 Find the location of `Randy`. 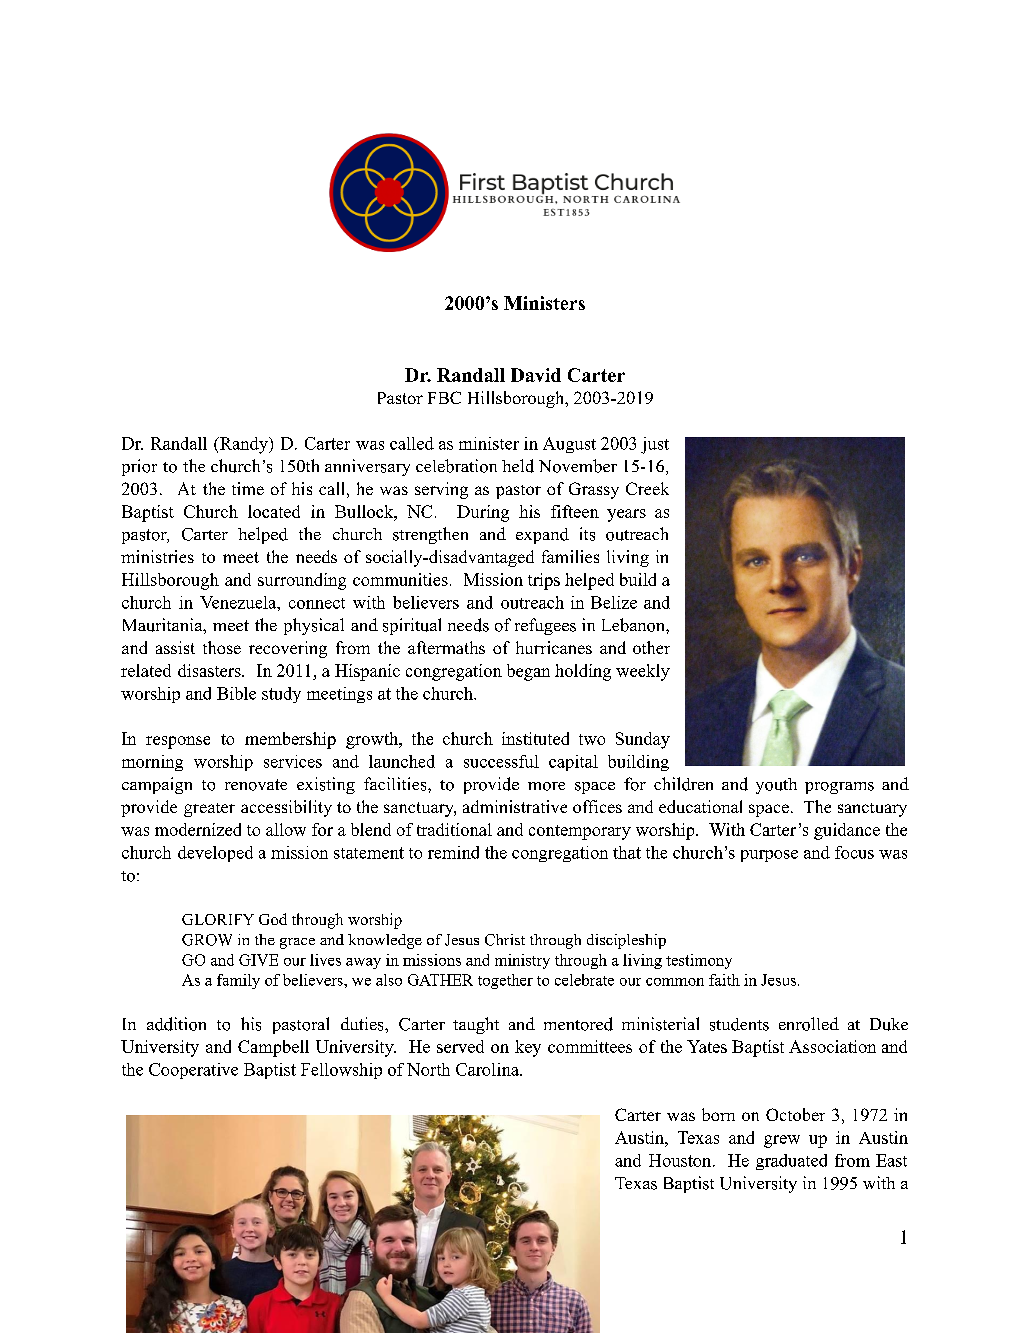

Randy is located at coordinates (244, 445).
